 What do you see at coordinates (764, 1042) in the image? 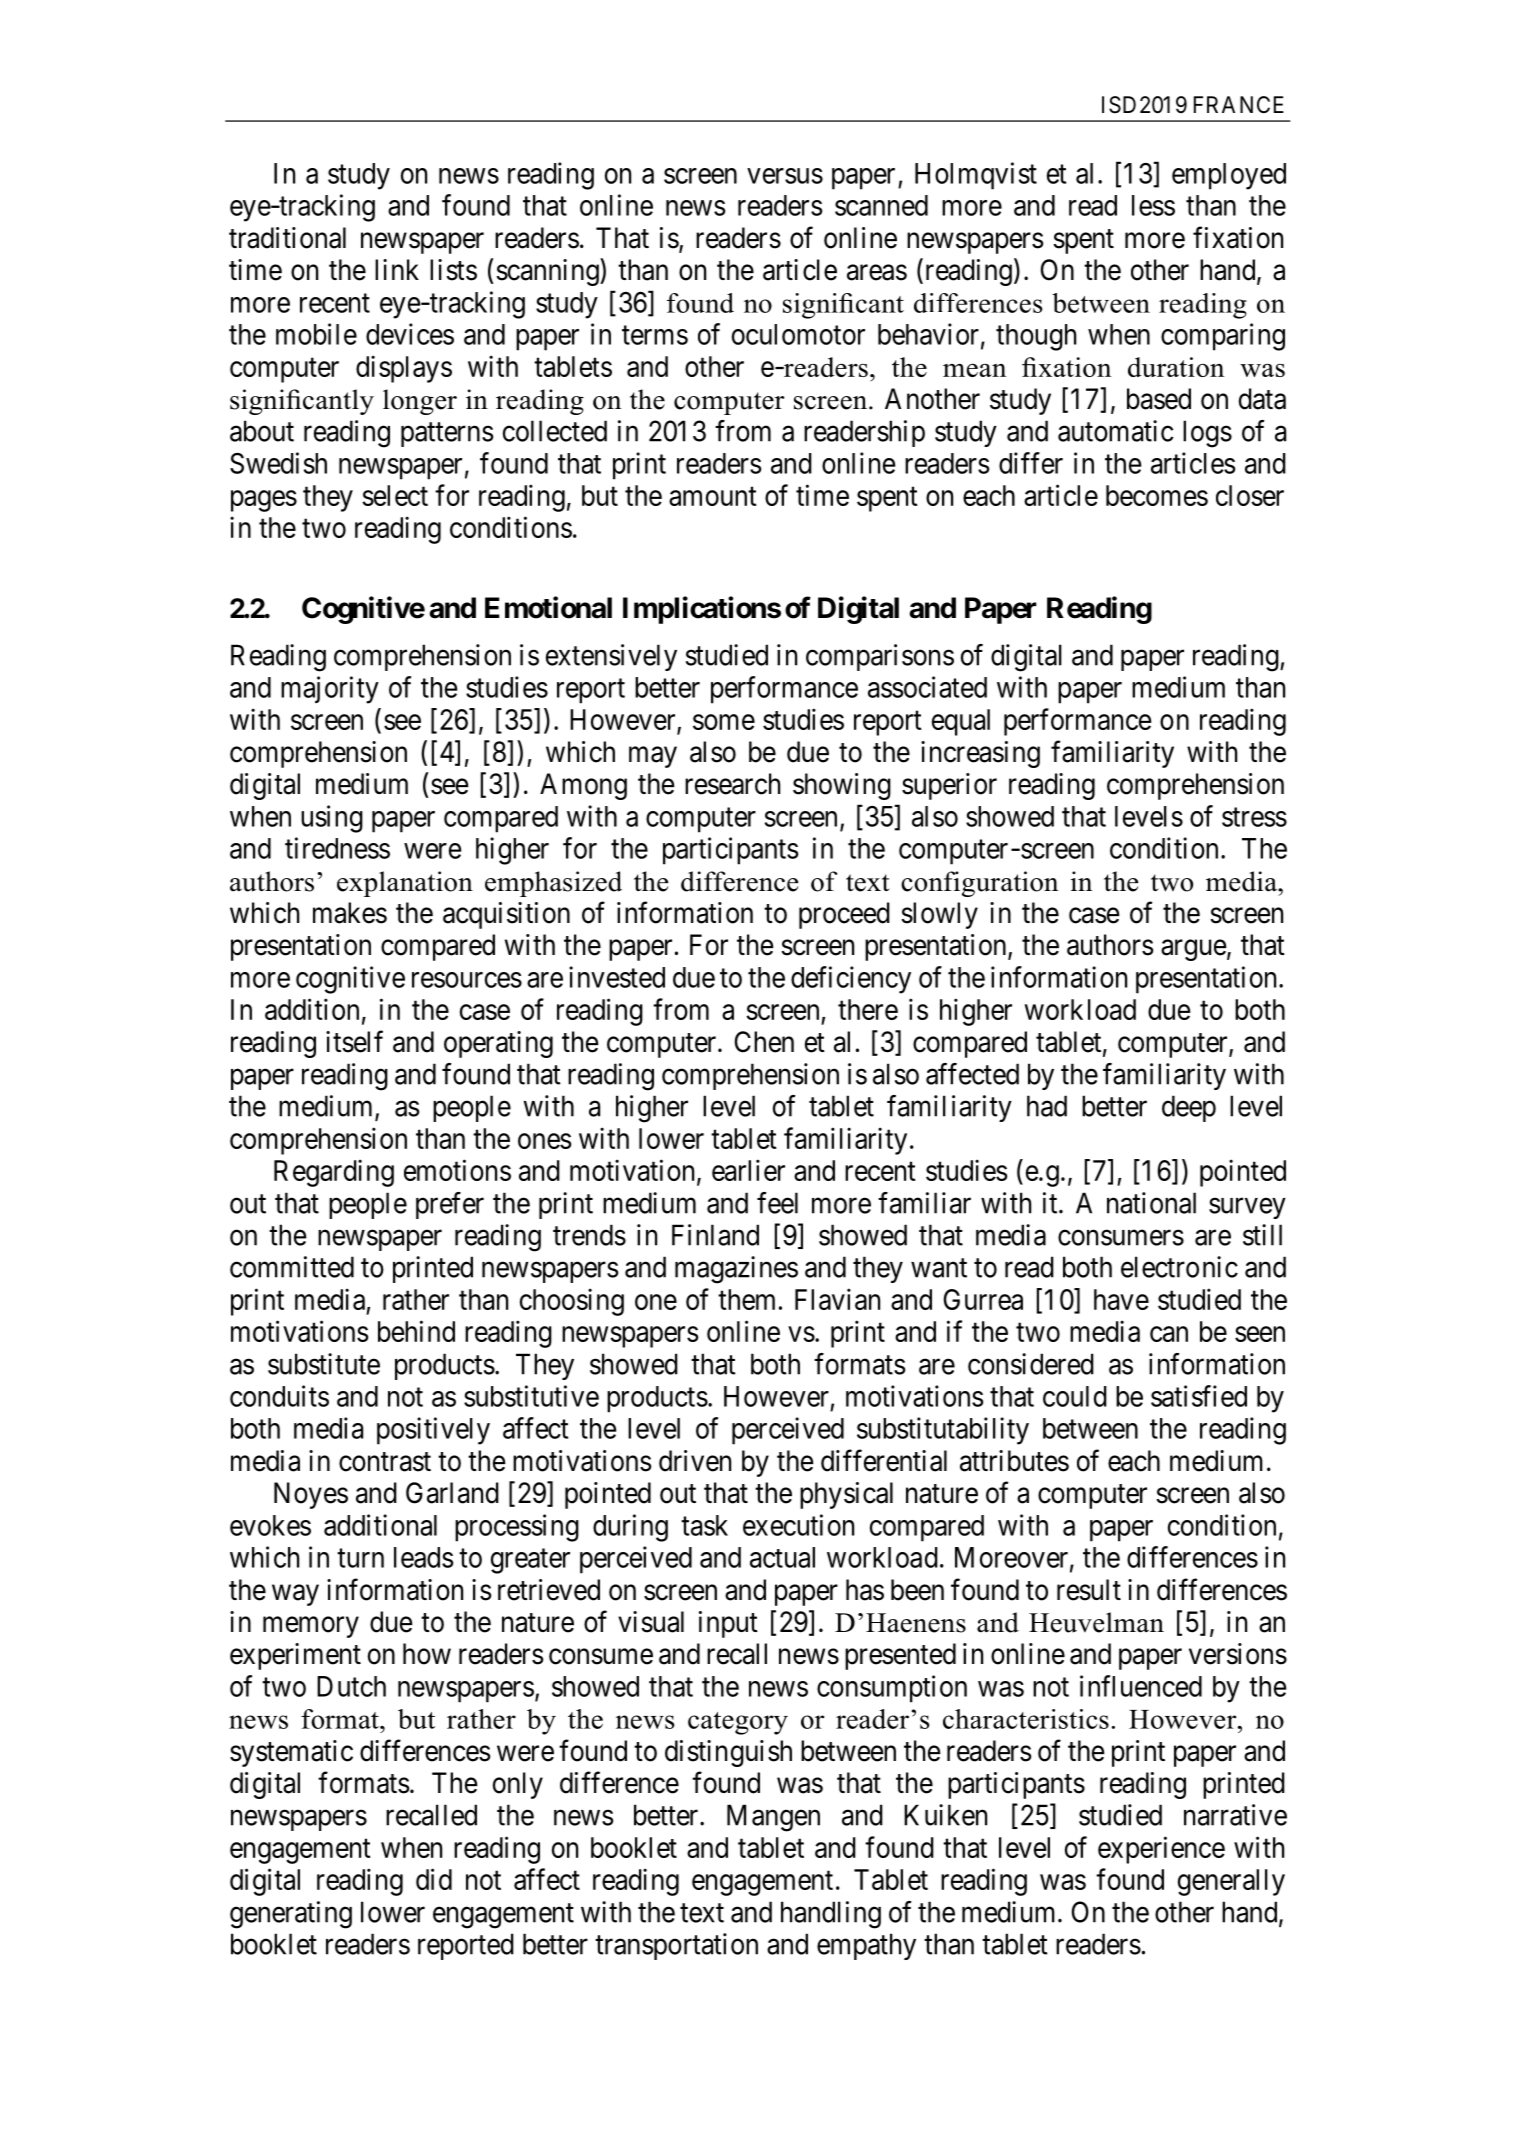
I see `Chen` at bounding box center [764, 1042].
